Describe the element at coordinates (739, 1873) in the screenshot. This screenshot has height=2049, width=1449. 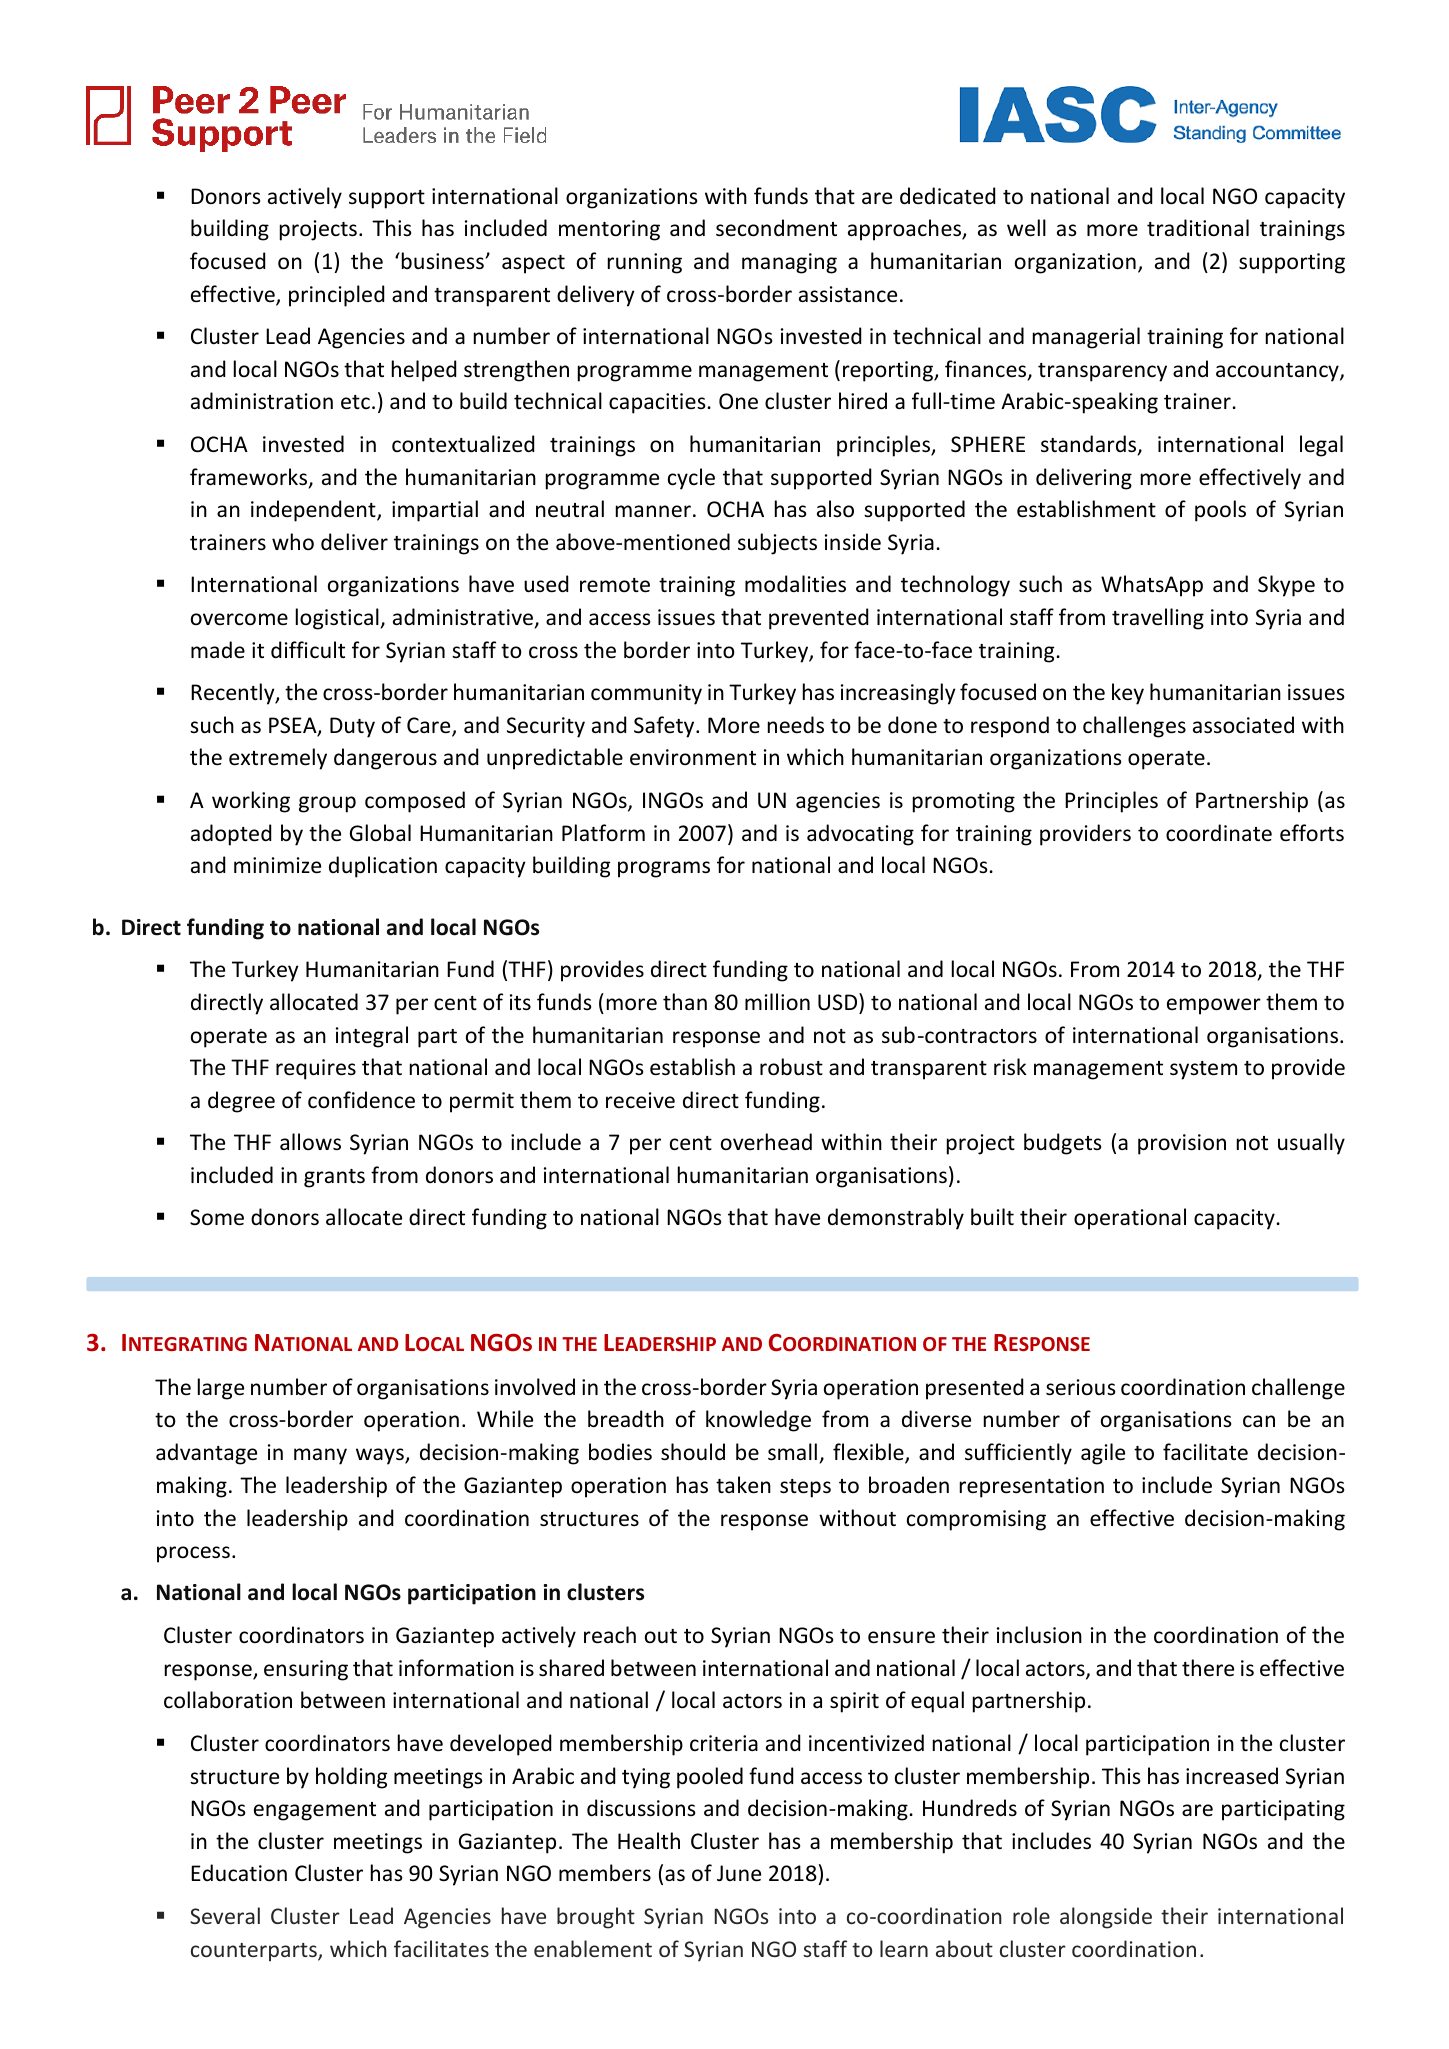
I see `June` at that location.
